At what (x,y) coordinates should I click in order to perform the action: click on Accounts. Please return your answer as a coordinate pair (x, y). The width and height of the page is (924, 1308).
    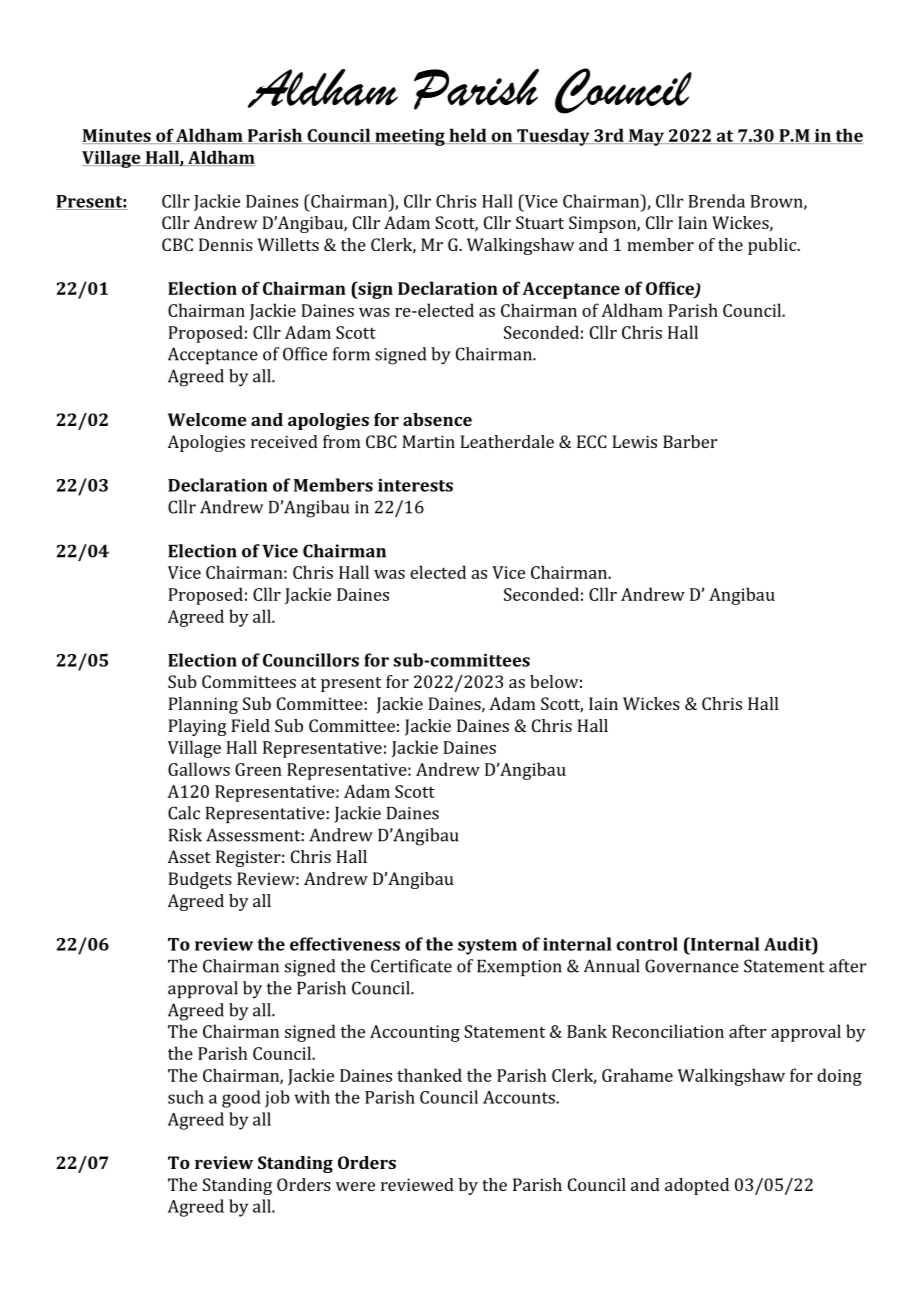
    Looking at the image, I should click on (520, 1097).
